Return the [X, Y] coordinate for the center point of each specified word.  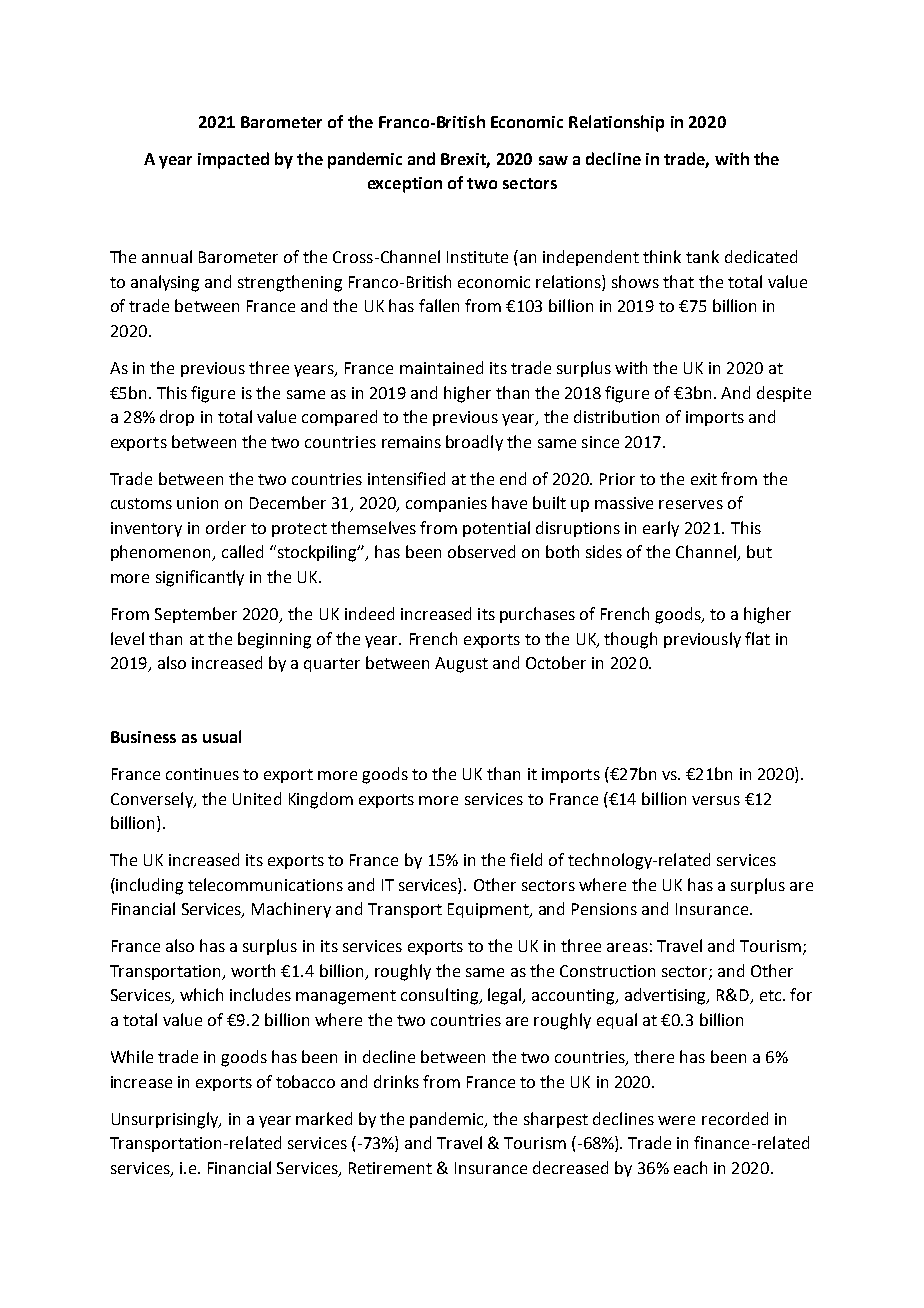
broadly [474, 443]
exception [405, 185]
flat [757, 638]
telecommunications [265, 884]
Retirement [390, 1168]
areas [627, 947]
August [461, 665]
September [196, 615]
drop [177, 418]
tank [702, 256]
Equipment [489, 910]
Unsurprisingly [166, 1120]
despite [784, 394]
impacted [233, 160]
